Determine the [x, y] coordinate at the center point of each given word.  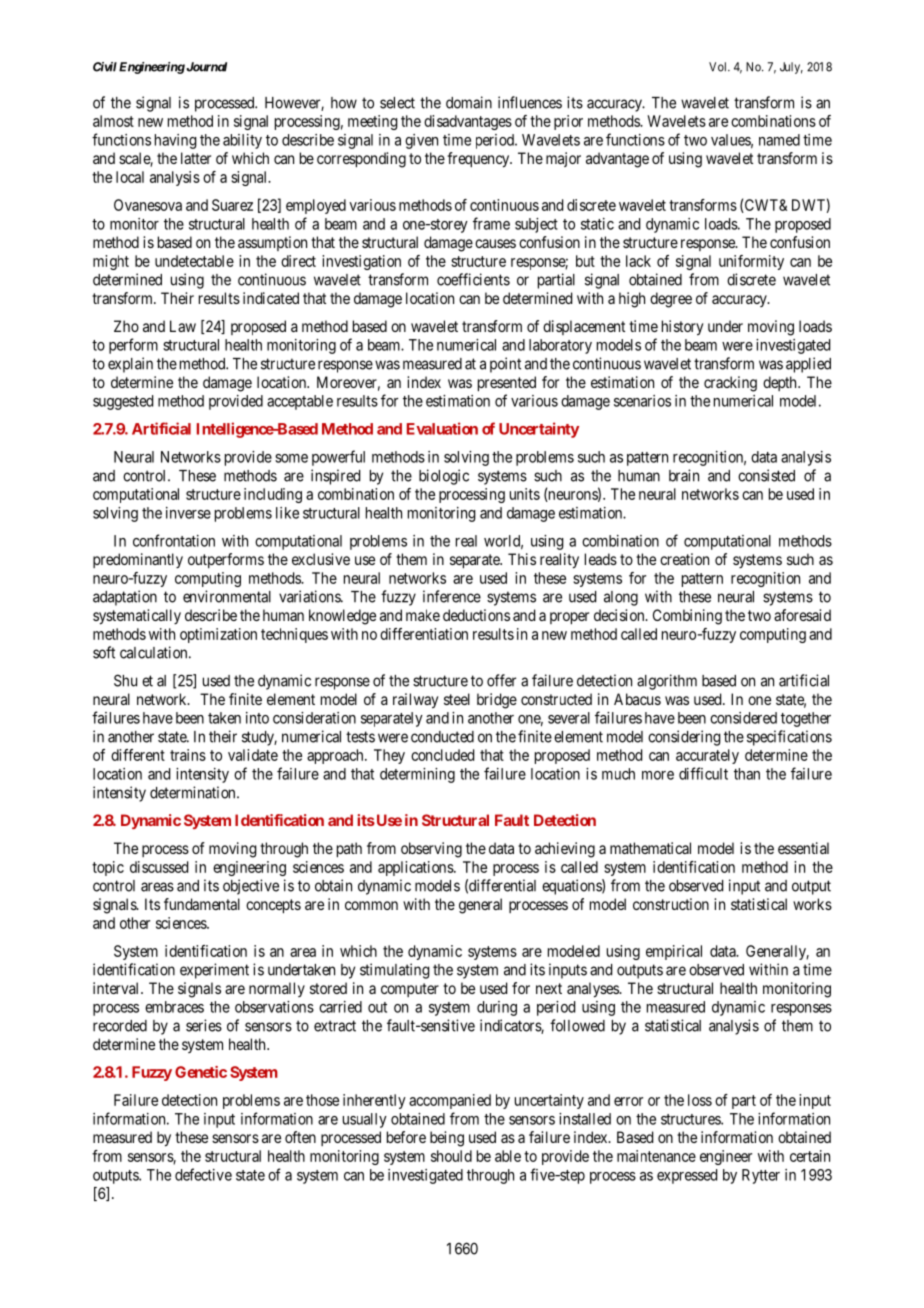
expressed [687, 1176]
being [447, 1139]
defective [203, 1174]
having [176, 141]
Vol [719, 67]
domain [469, 102]
